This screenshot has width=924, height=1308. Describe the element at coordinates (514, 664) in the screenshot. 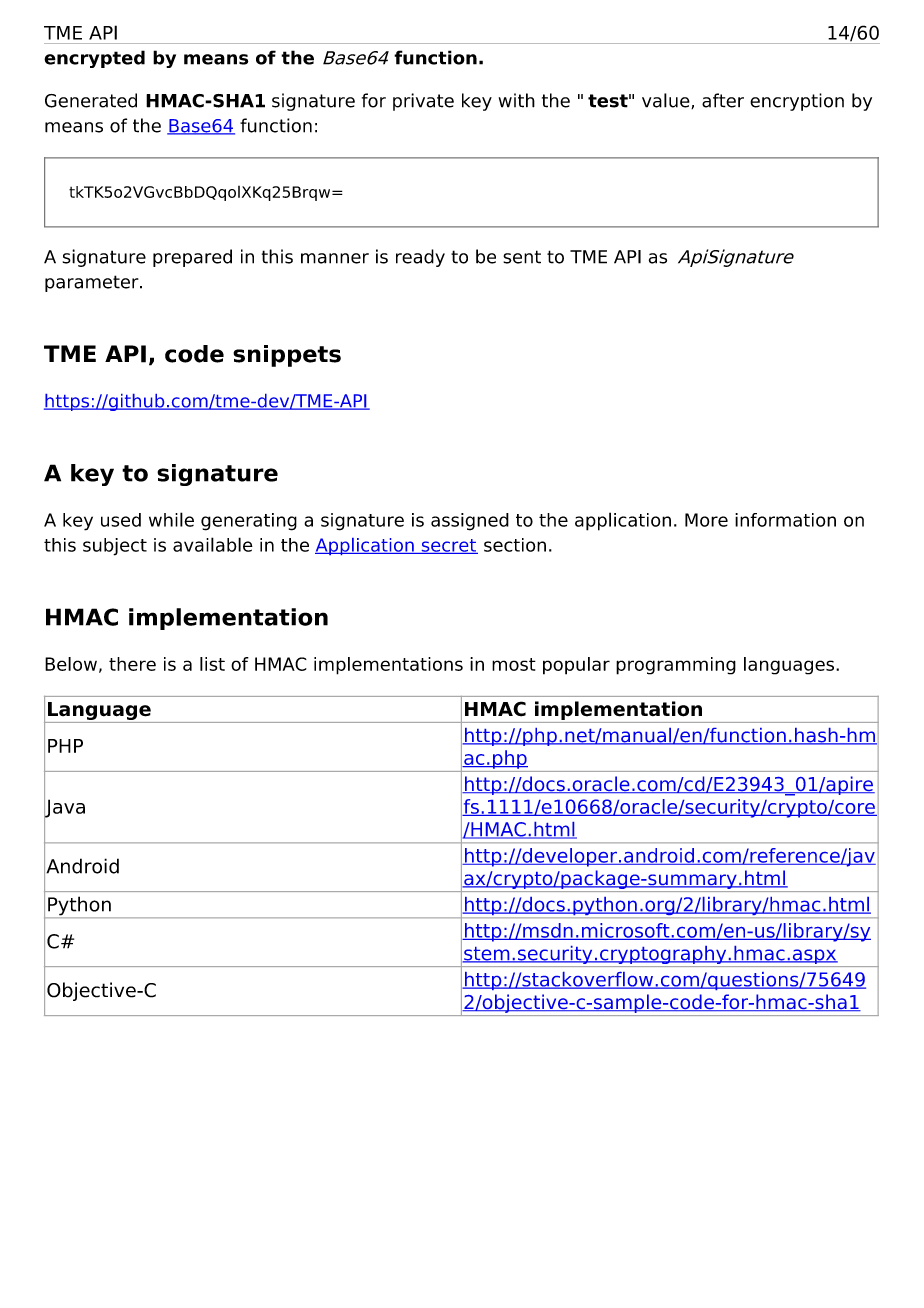

I see `most` at that location.
